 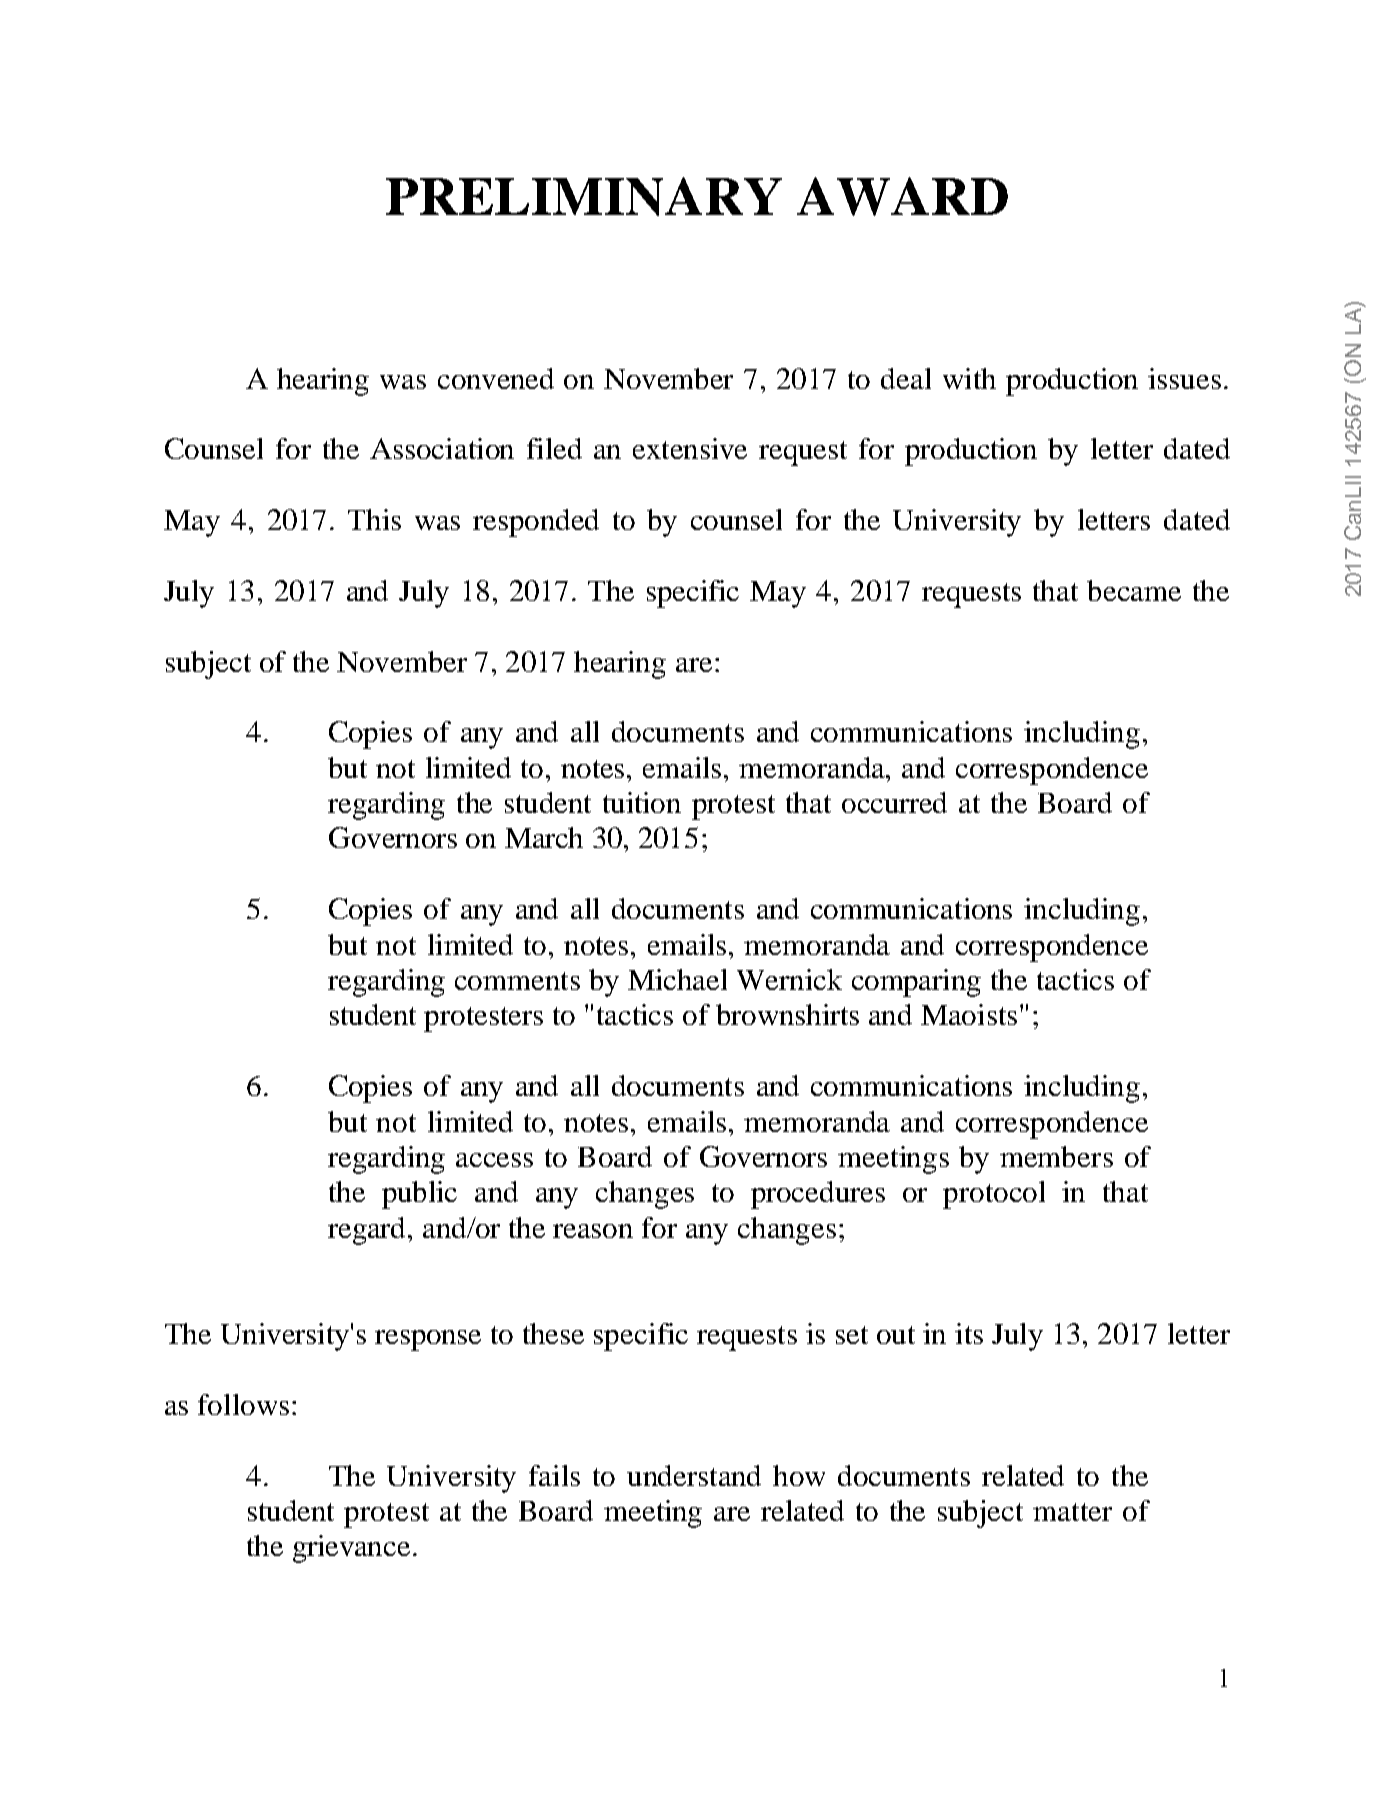 What do you see at coordinates (902, 196) in the screenshot?
I see `AWARD` at bounding box center [902, 196].
